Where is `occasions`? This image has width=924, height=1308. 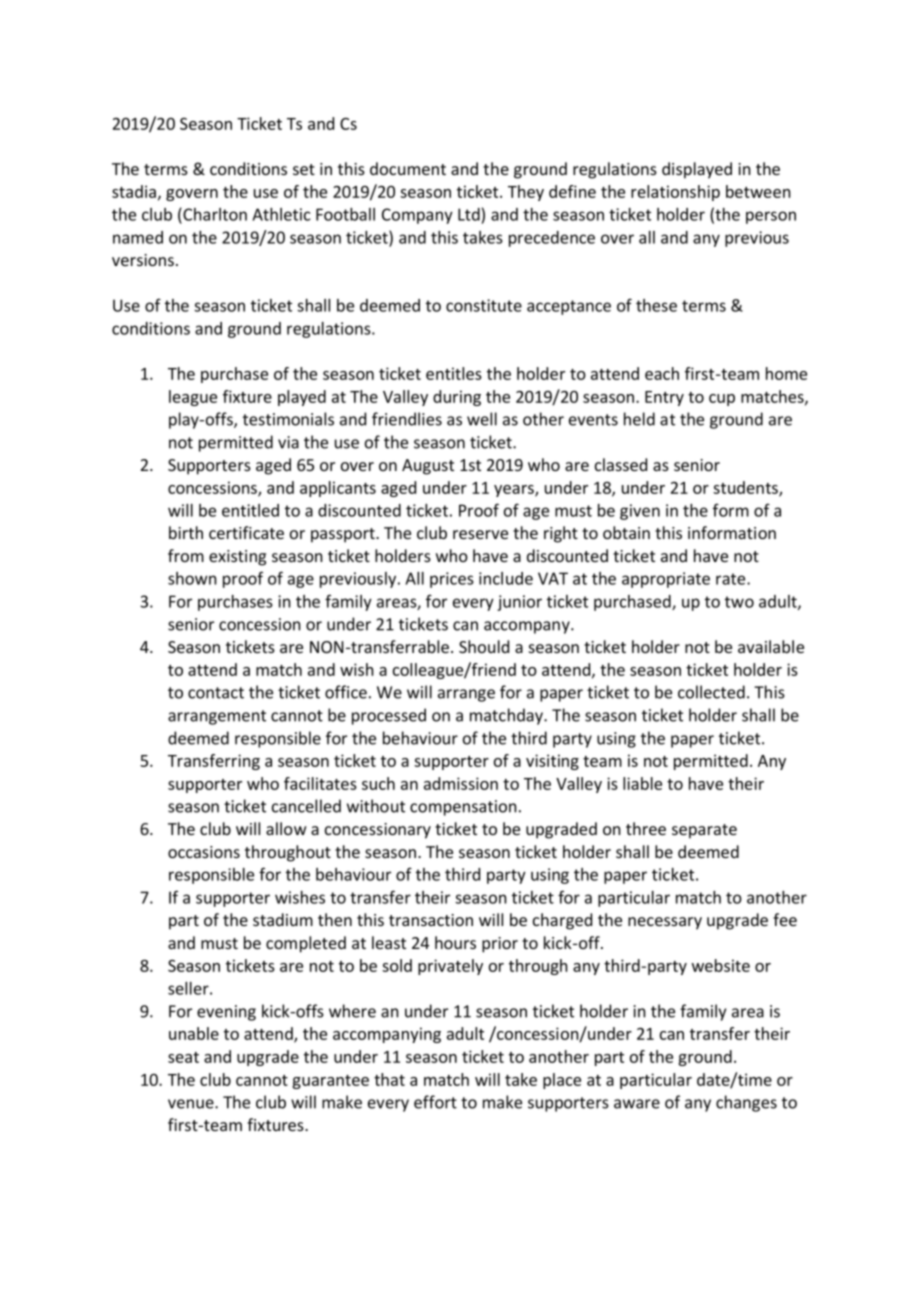 occasions is located at coordinates (204, 852).
